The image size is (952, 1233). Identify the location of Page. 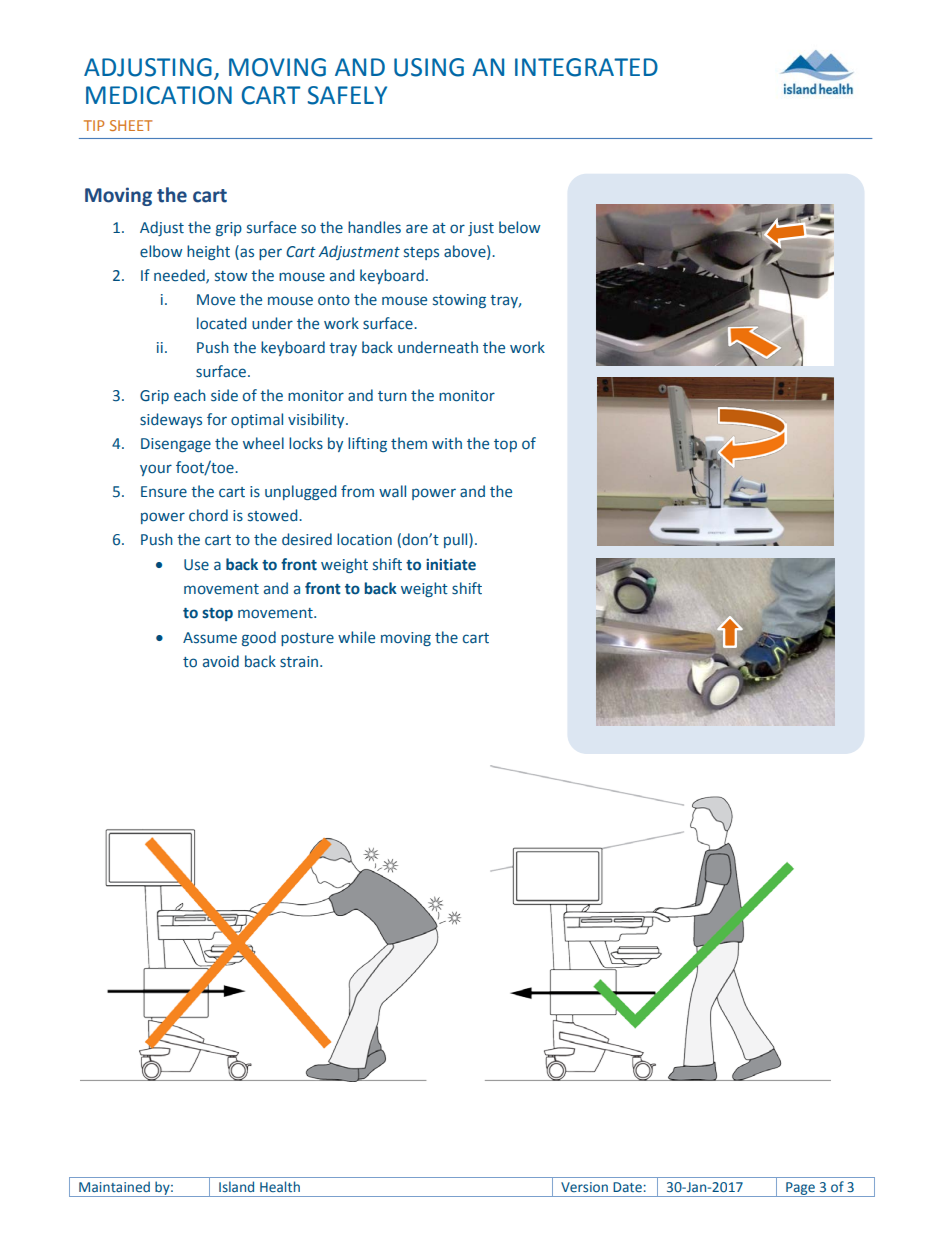
(800, 1189).
